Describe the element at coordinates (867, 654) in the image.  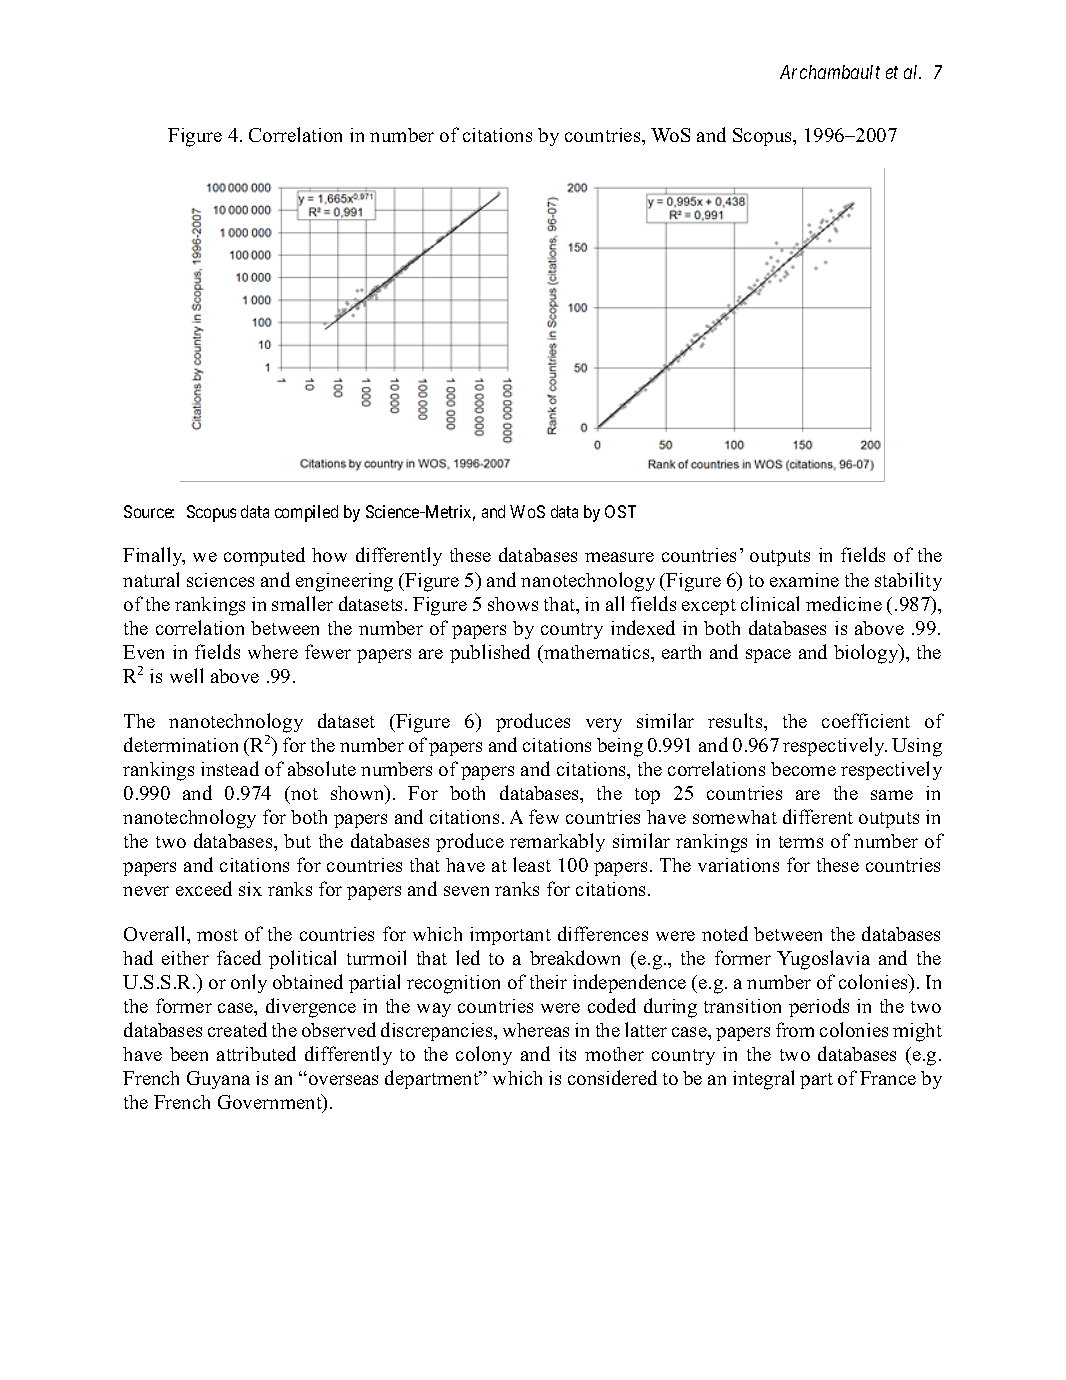
I see `biology` at that location.
